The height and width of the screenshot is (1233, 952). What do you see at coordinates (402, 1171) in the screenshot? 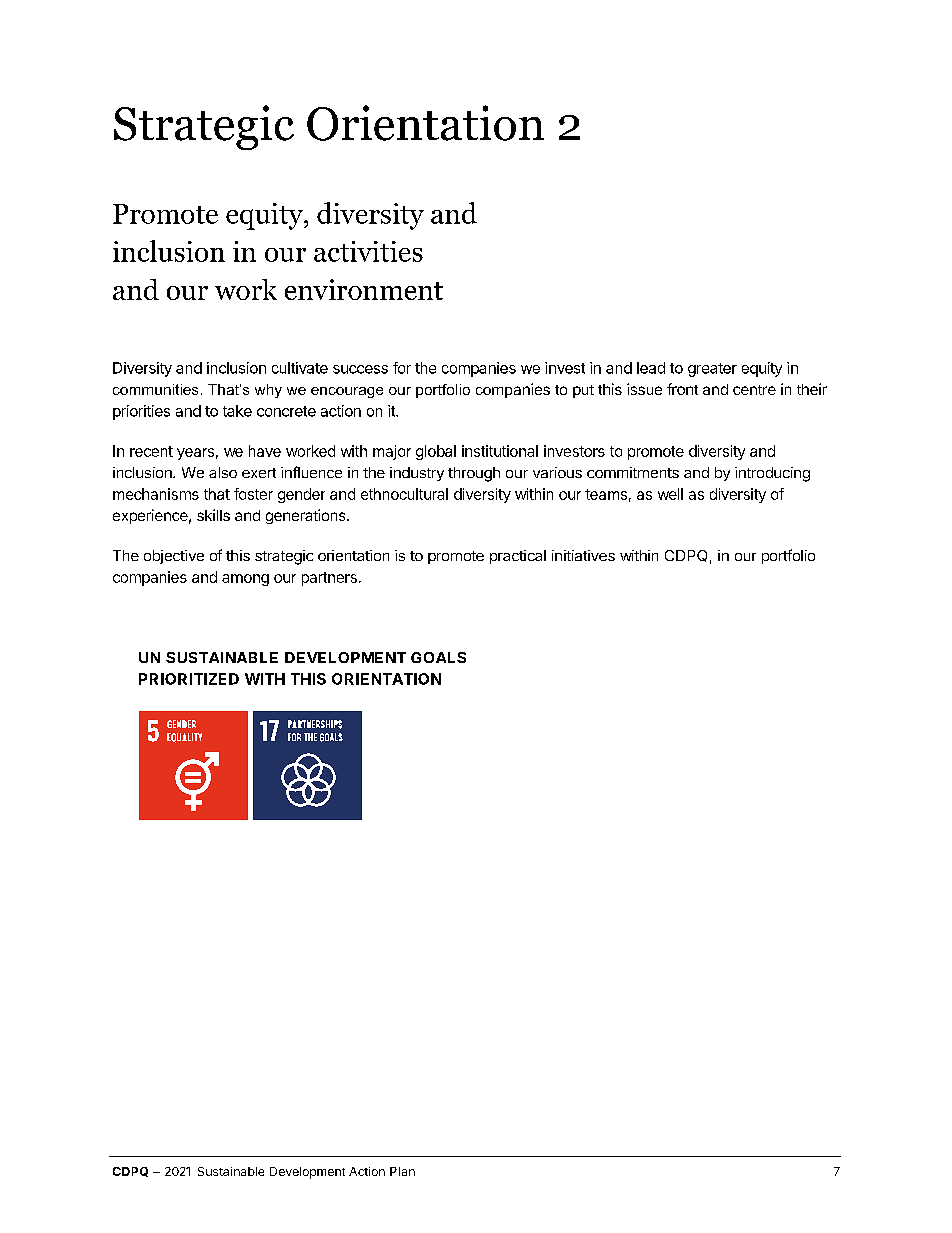
I see `Plan` at bounding box center [402, 1171].
